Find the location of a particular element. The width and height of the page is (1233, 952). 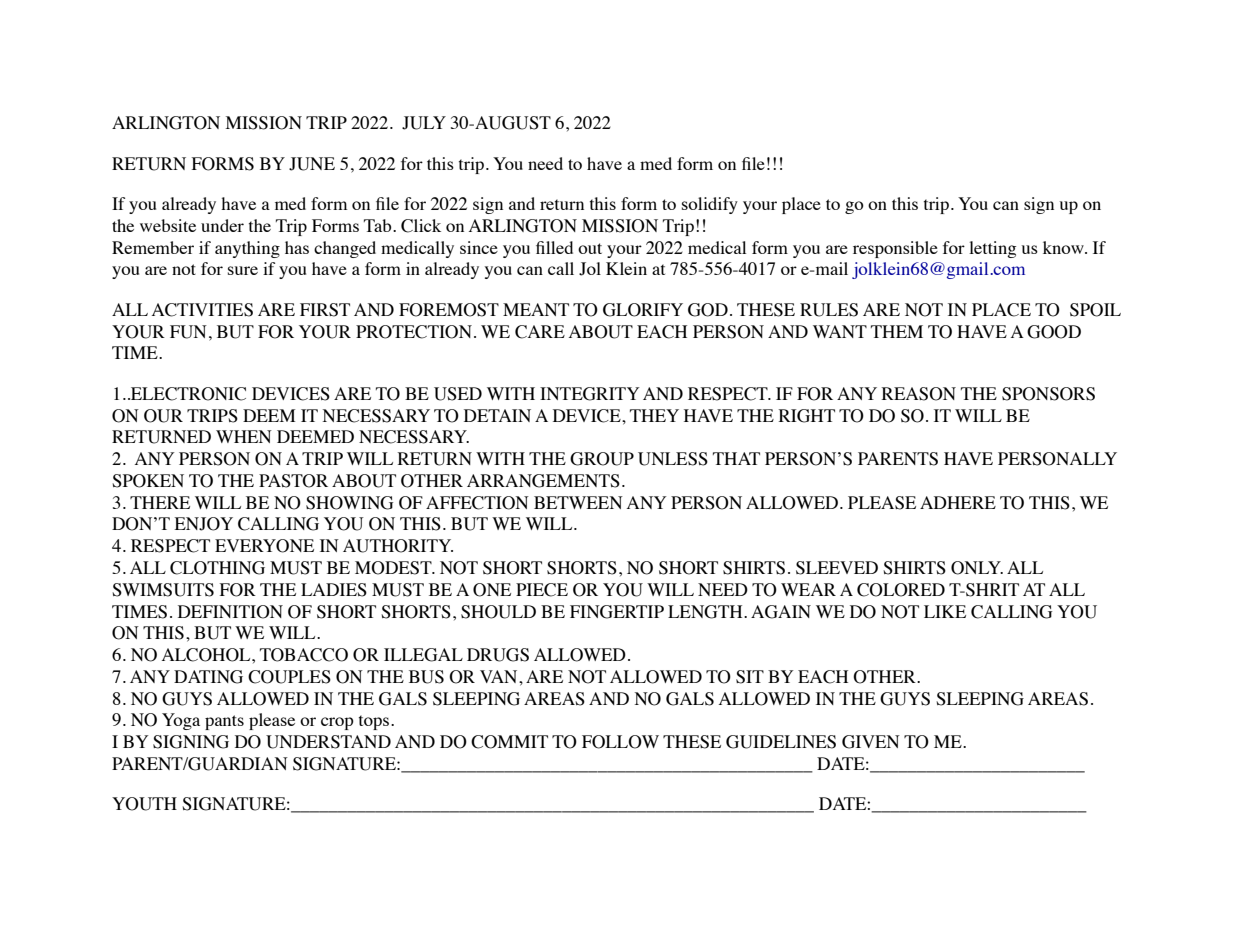

INTEGRITY is located at coordinates (590, 394).
